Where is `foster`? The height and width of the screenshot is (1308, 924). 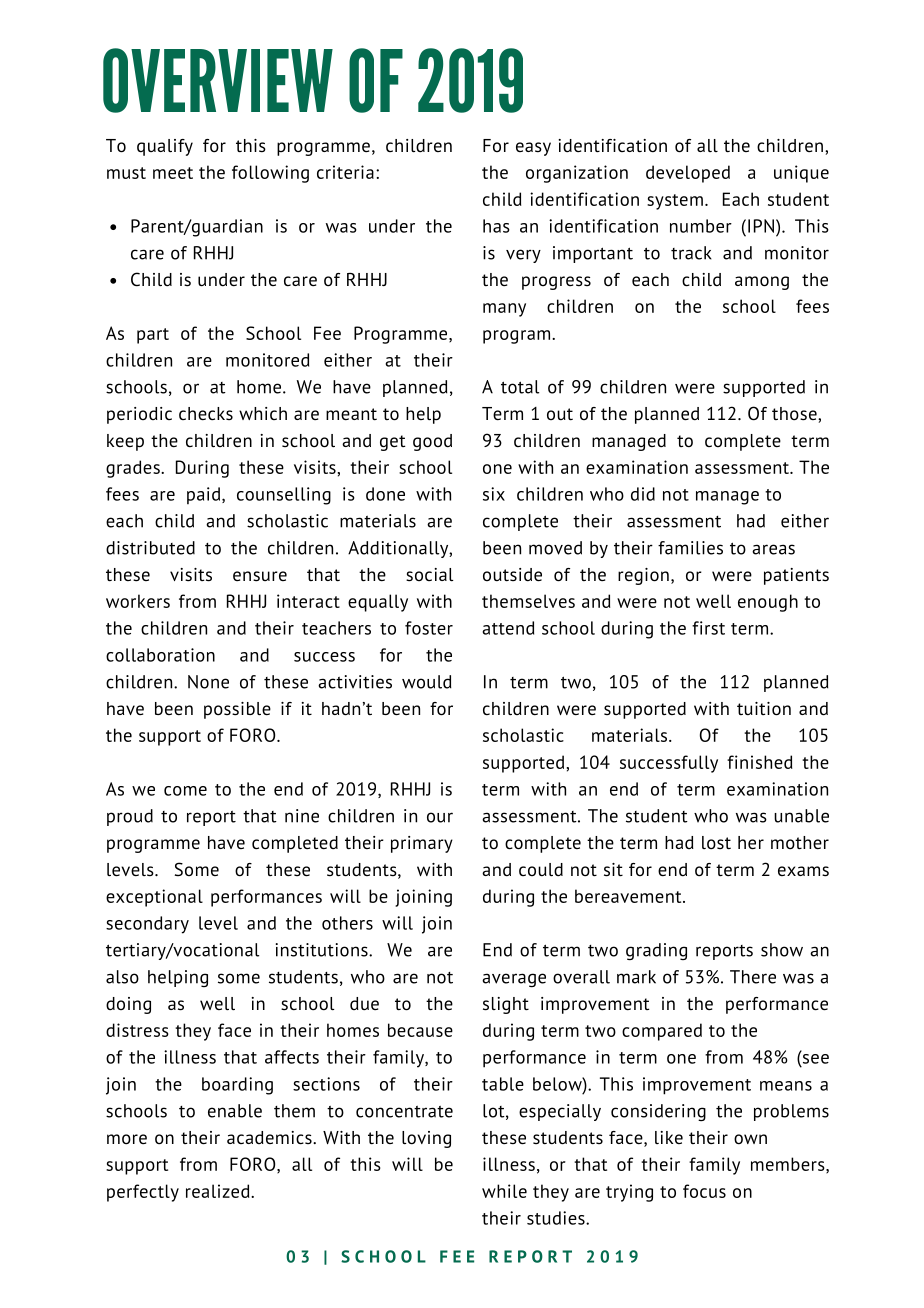
foster is located at coordinates (429, 628).
